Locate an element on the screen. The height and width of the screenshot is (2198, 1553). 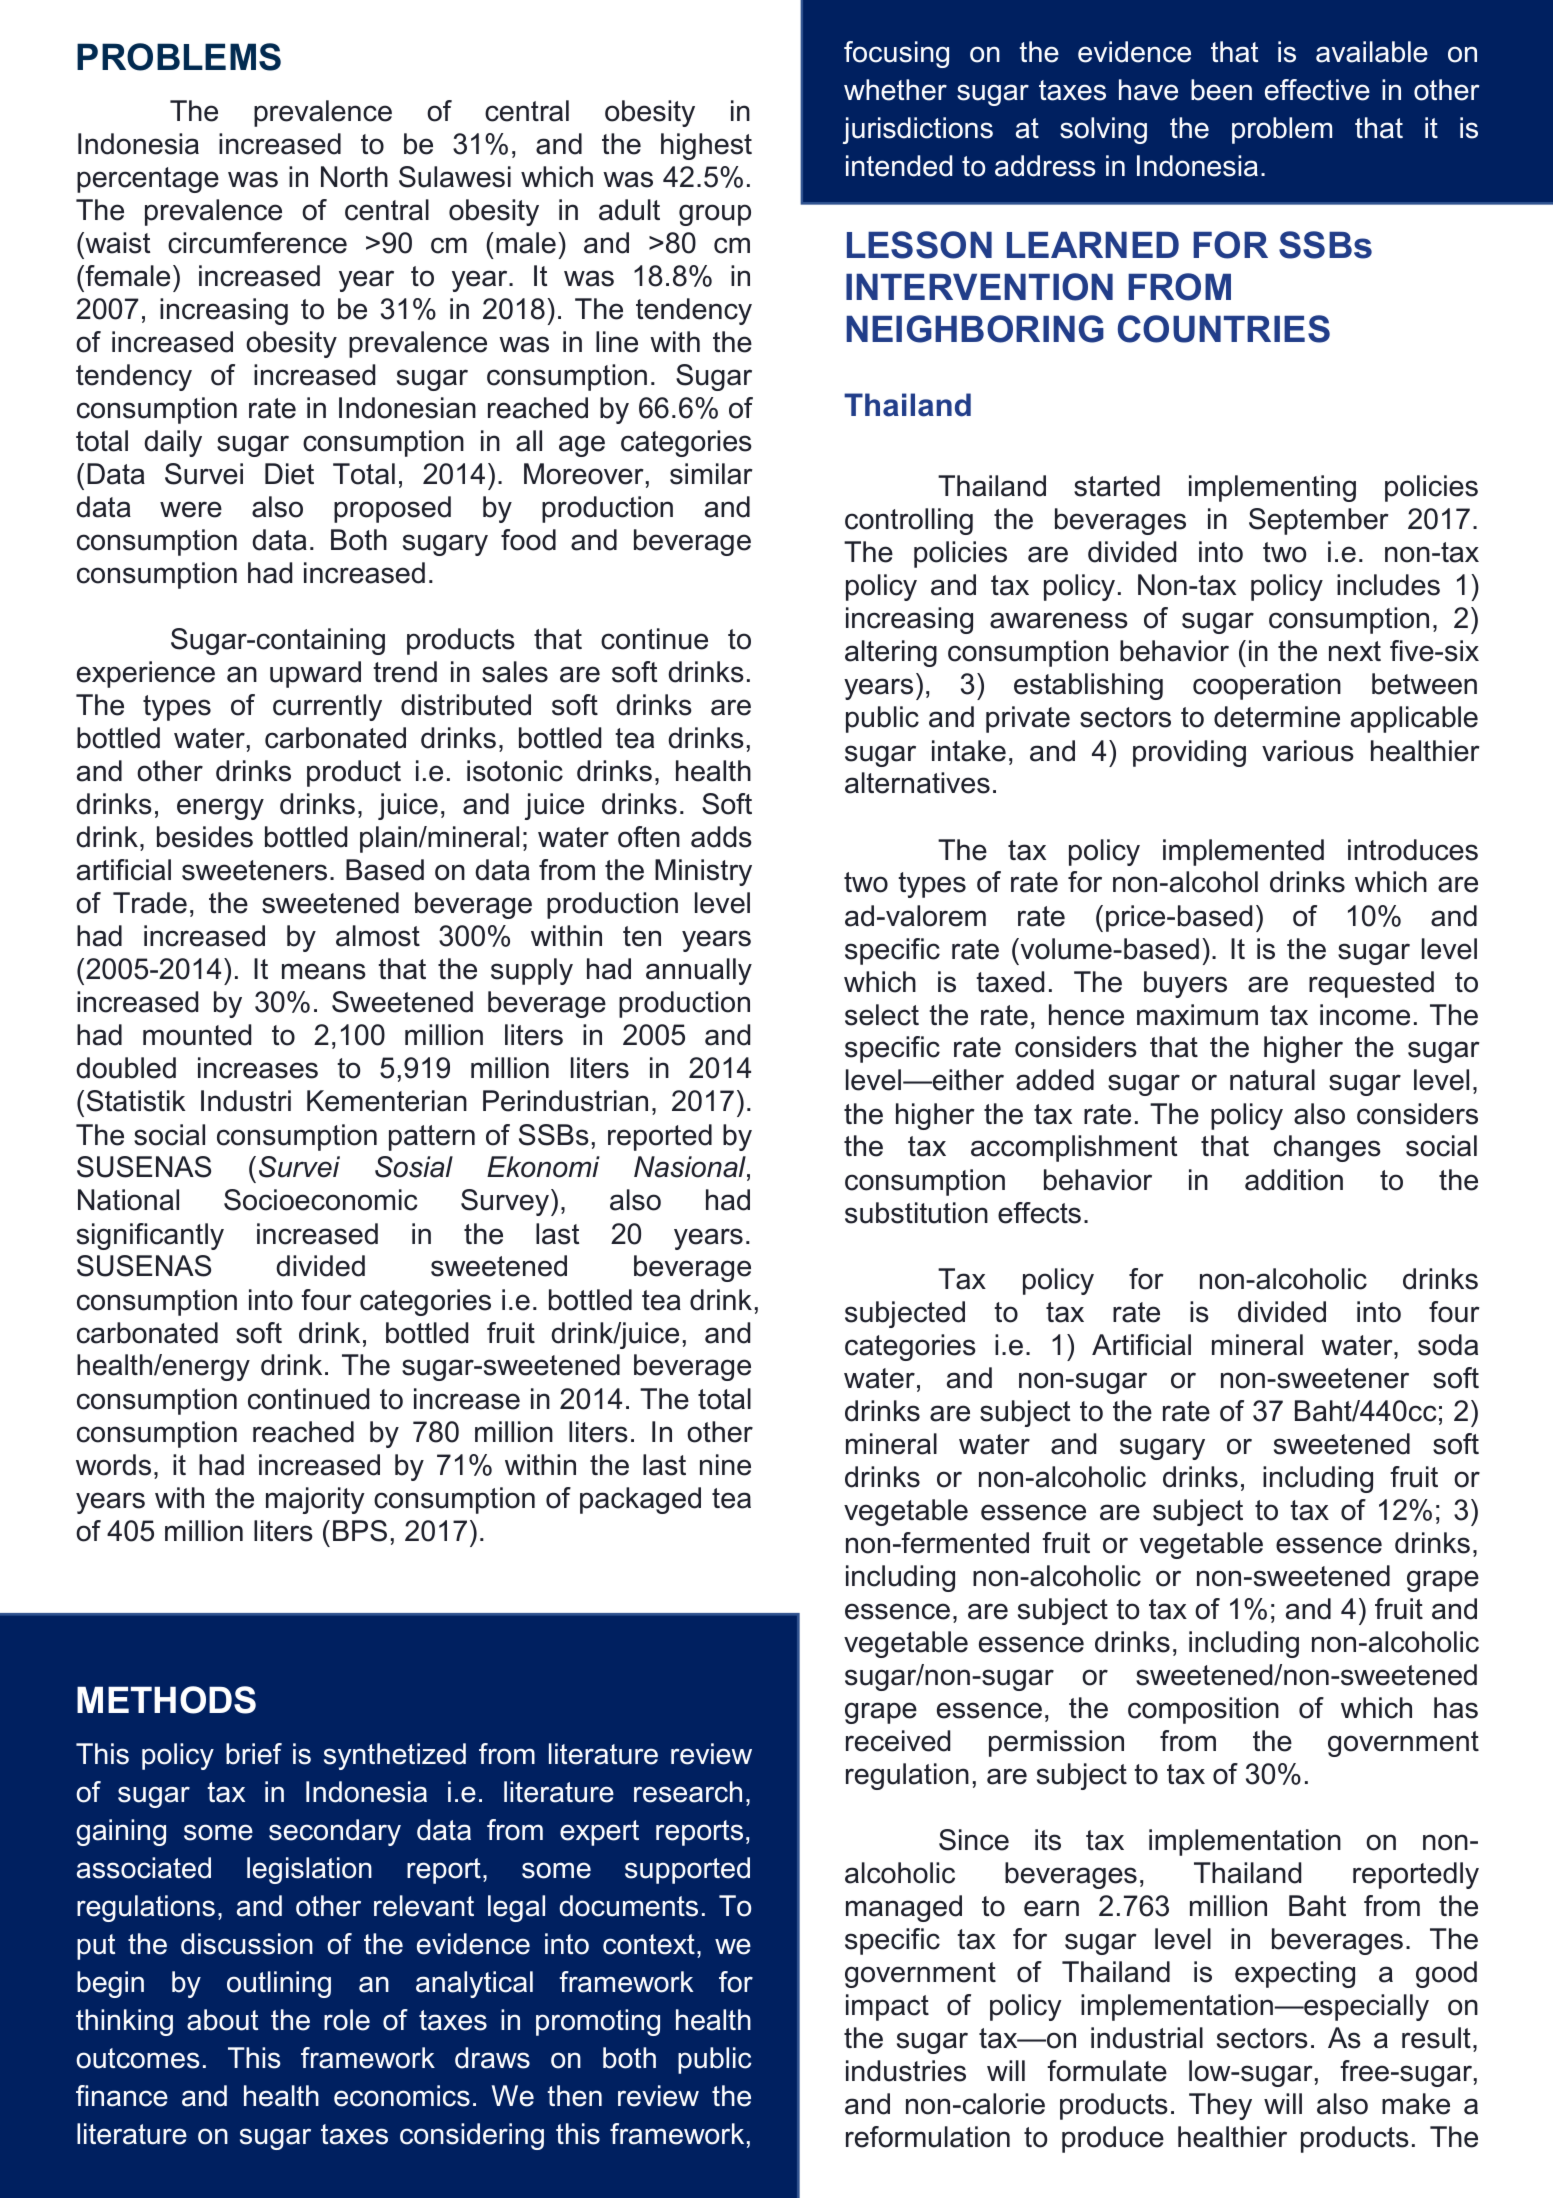
various is located at coordinates (1308, 751).
